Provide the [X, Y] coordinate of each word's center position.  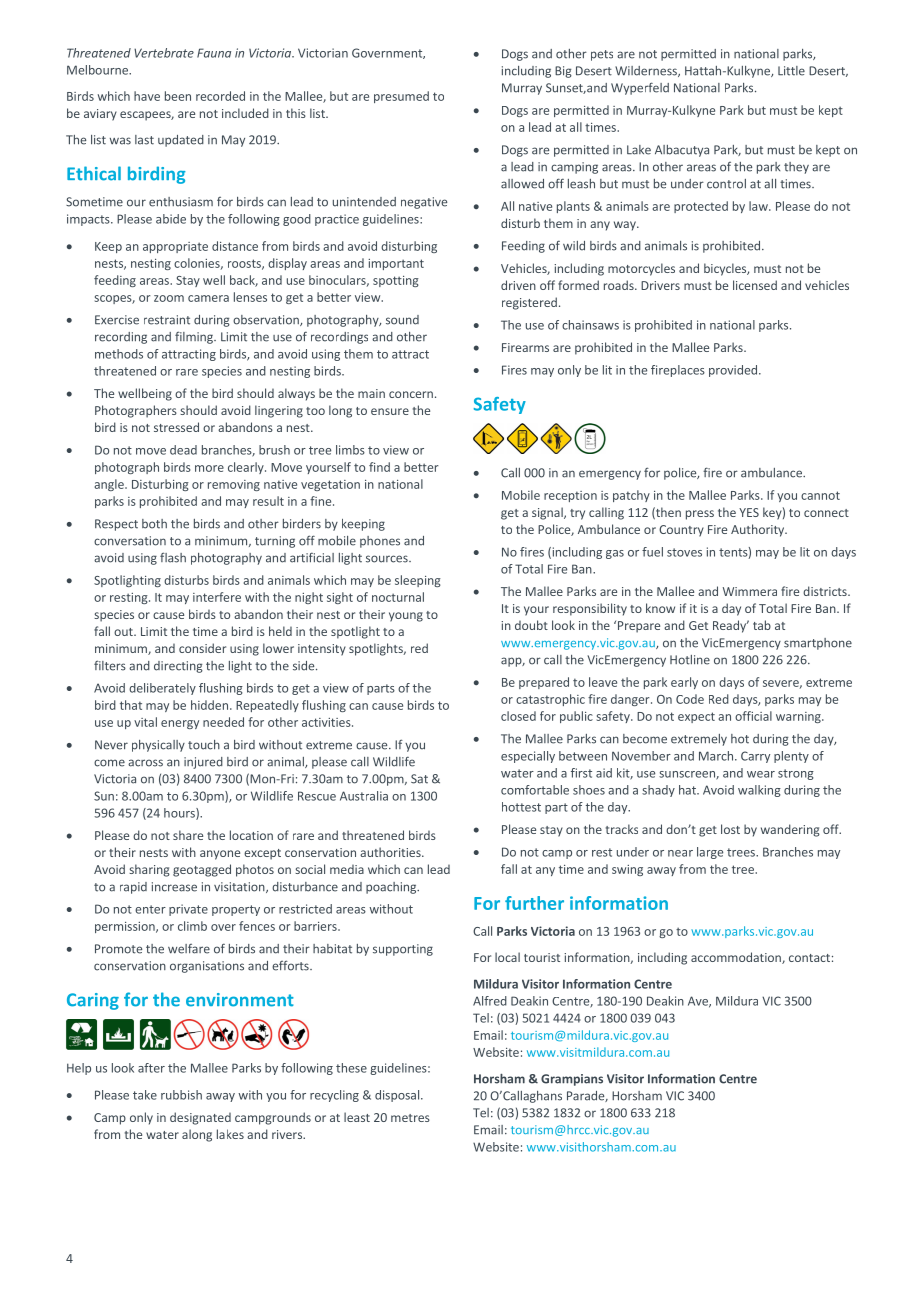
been [178, 96]
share [188, 835]
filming [195, 337]
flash [173, 557]
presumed [401, 97]
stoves [684, 552]
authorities [391, 852]
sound [402, 320]
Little [791, 71]
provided [734, 371]
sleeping [418, 581]
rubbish [181, 1095]
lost [730, 829]
